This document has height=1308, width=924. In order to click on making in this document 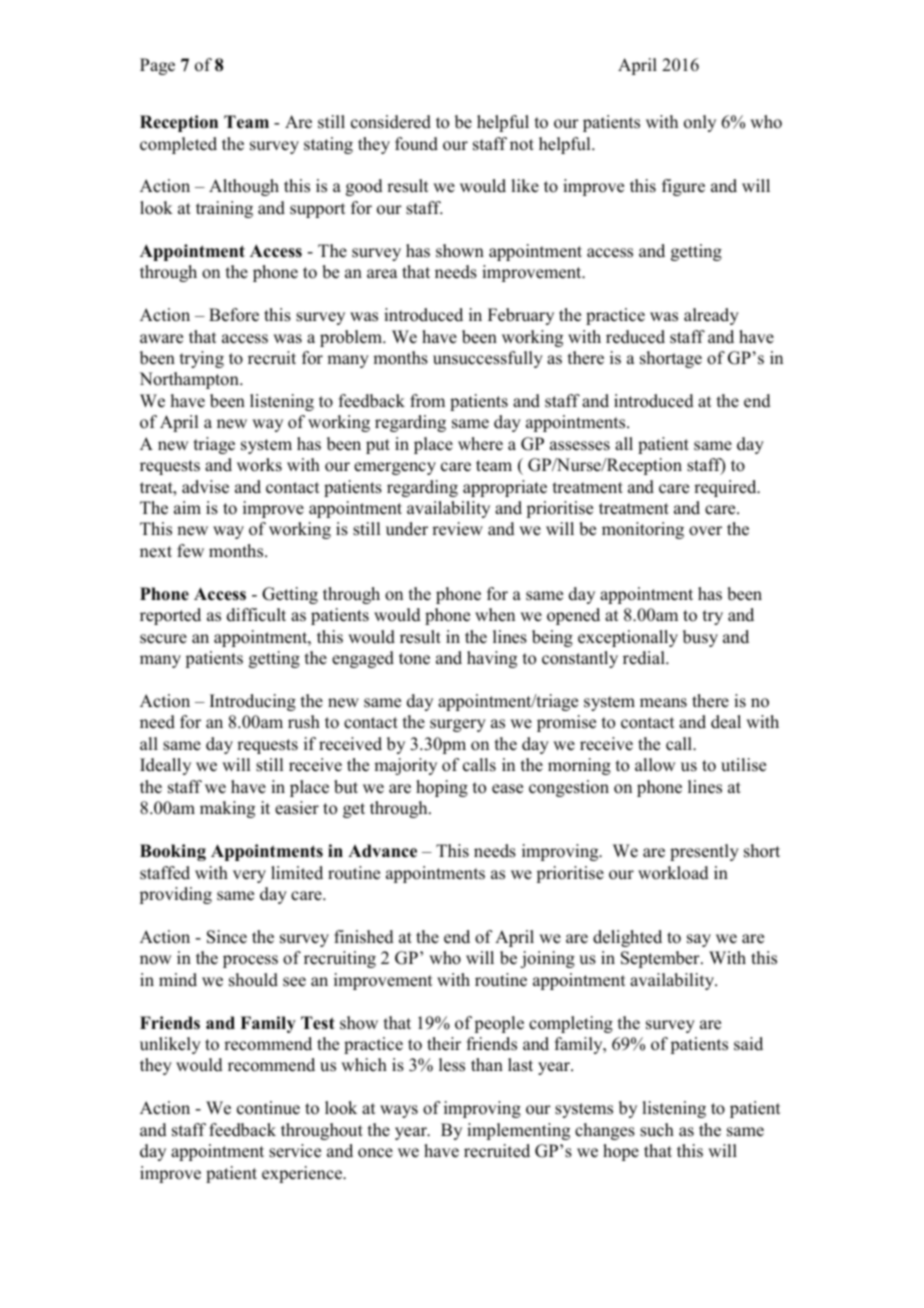, I will do `click(227, 809)`.
